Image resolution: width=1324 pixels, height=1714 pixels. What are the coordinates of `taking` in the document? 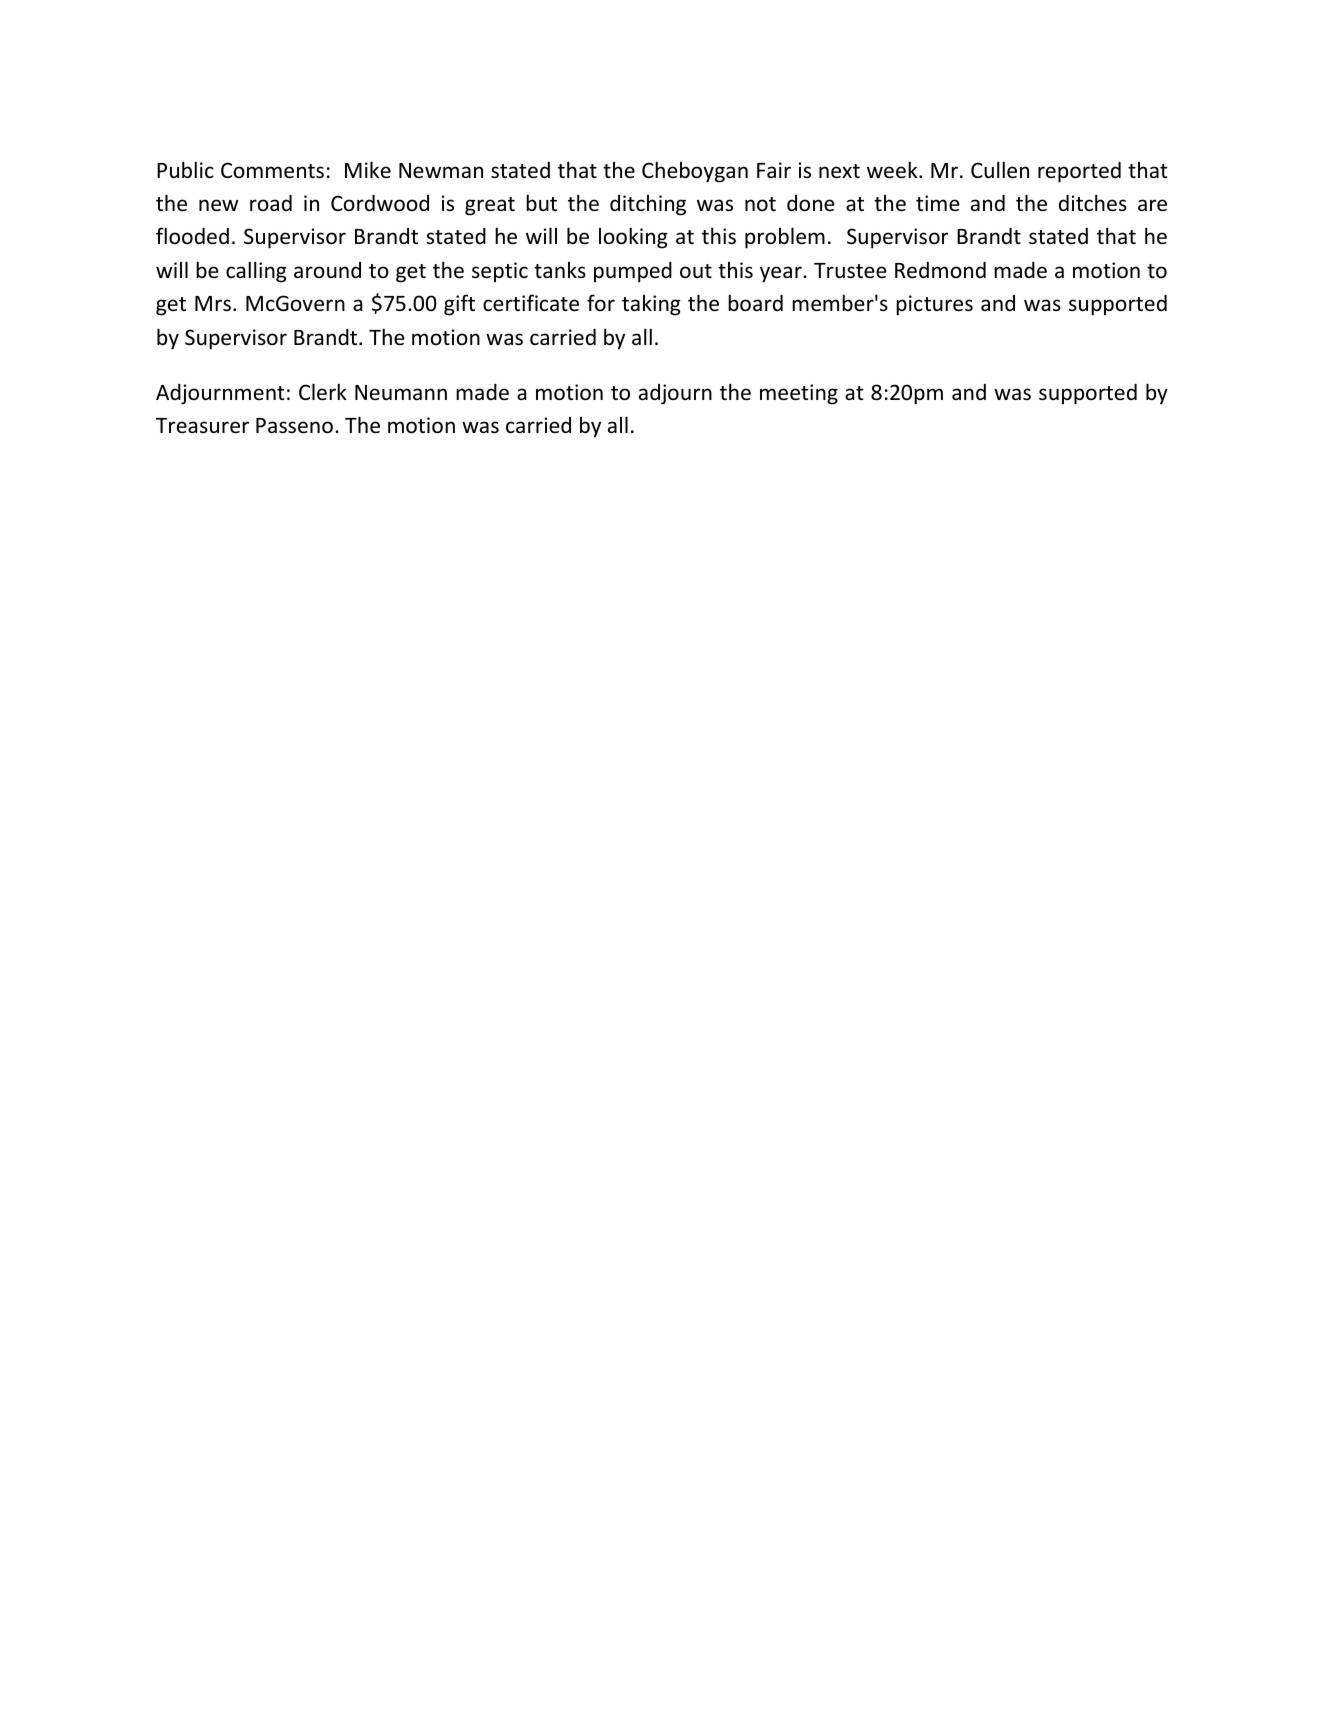 It's located at (651, 305).
